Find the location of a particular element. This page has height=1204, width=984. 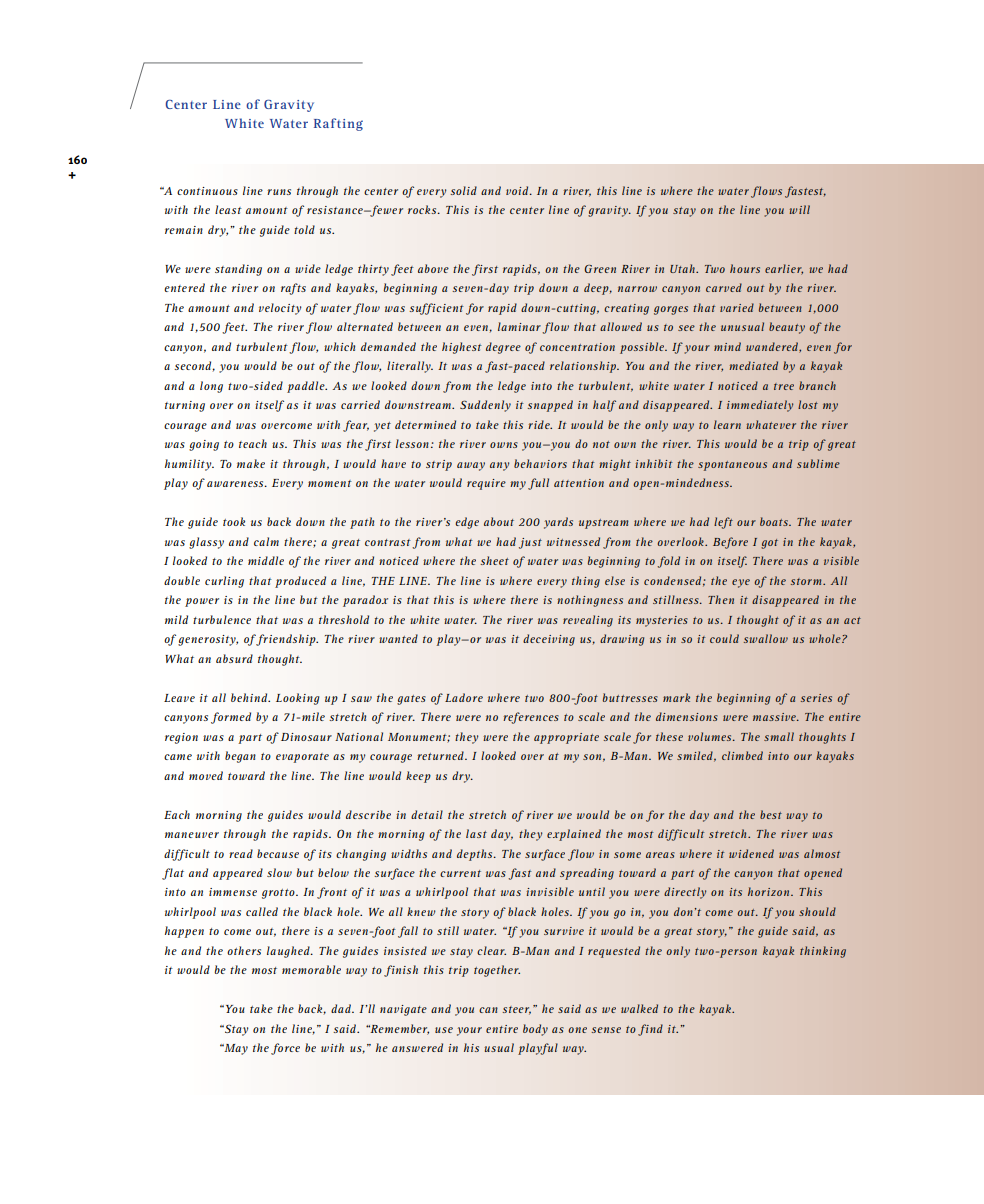

moved is located at coordinates (206, 775).
